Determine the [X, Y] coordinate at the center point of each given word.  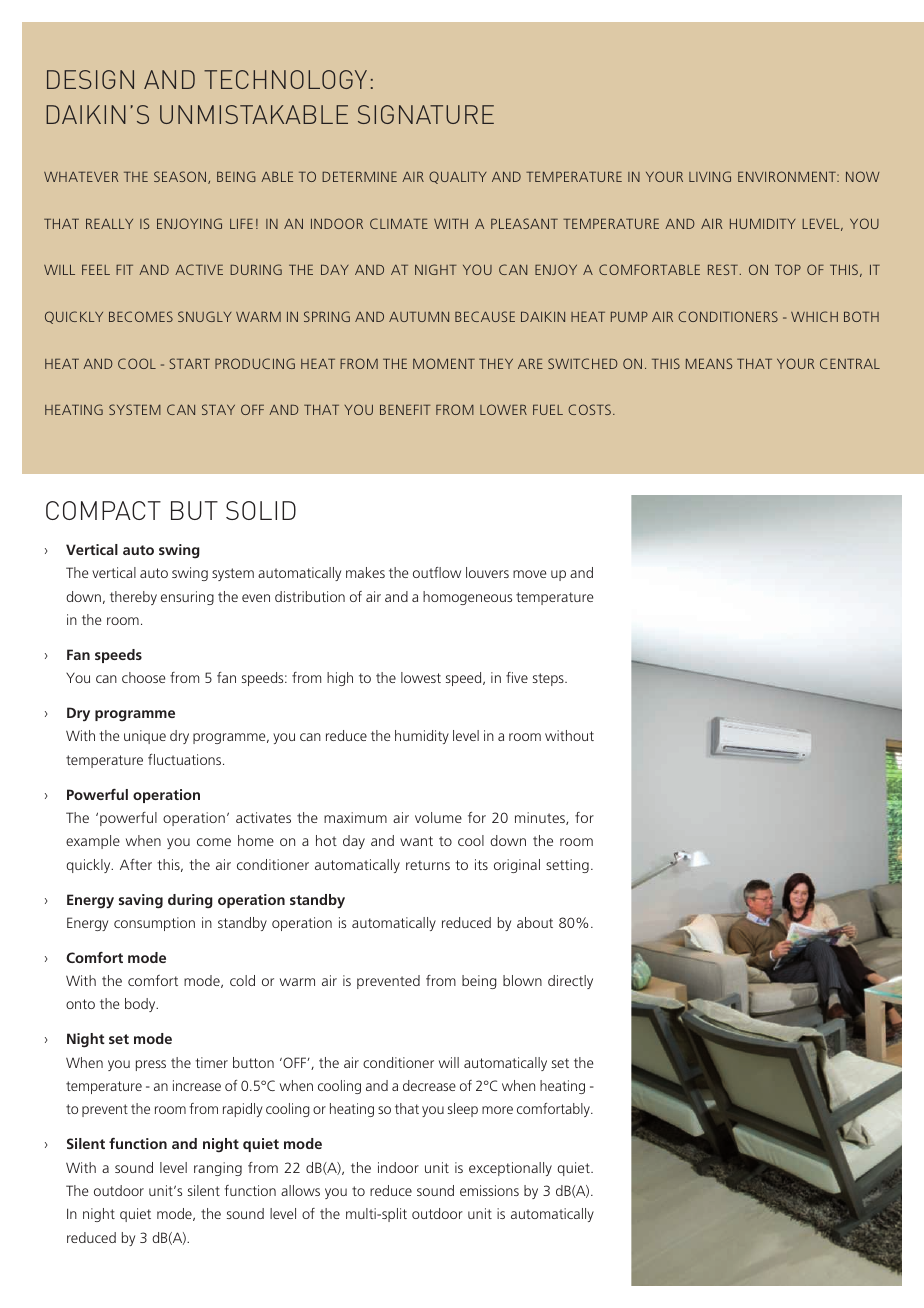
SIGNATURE [426, 114]
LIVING [710, 176]
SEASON [181, 177]
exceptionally [510, 1169]
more [497, 1110]
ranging [218, 1169]
